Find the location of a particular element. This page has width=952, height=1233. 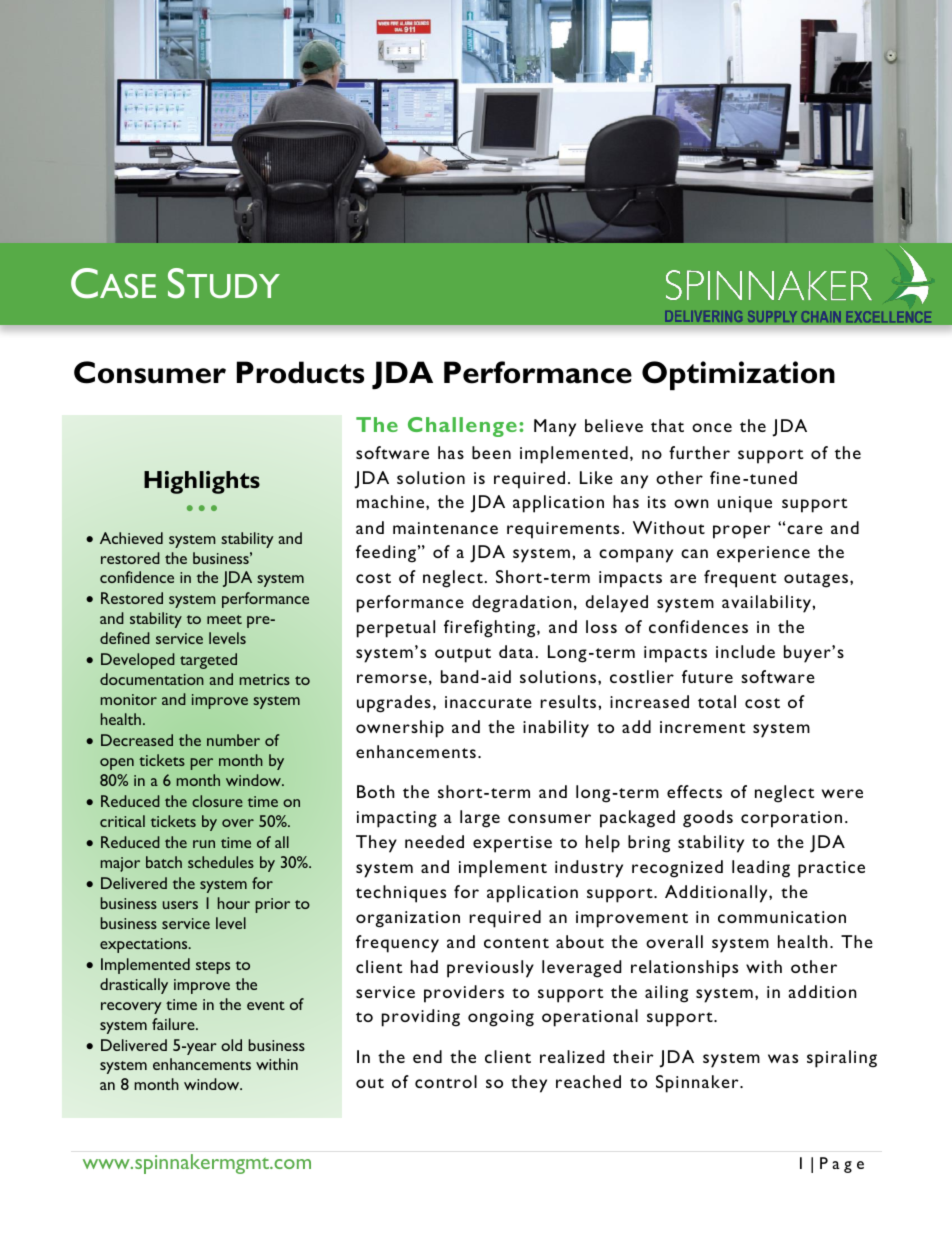

closure is located at coordinates (217, 801).
